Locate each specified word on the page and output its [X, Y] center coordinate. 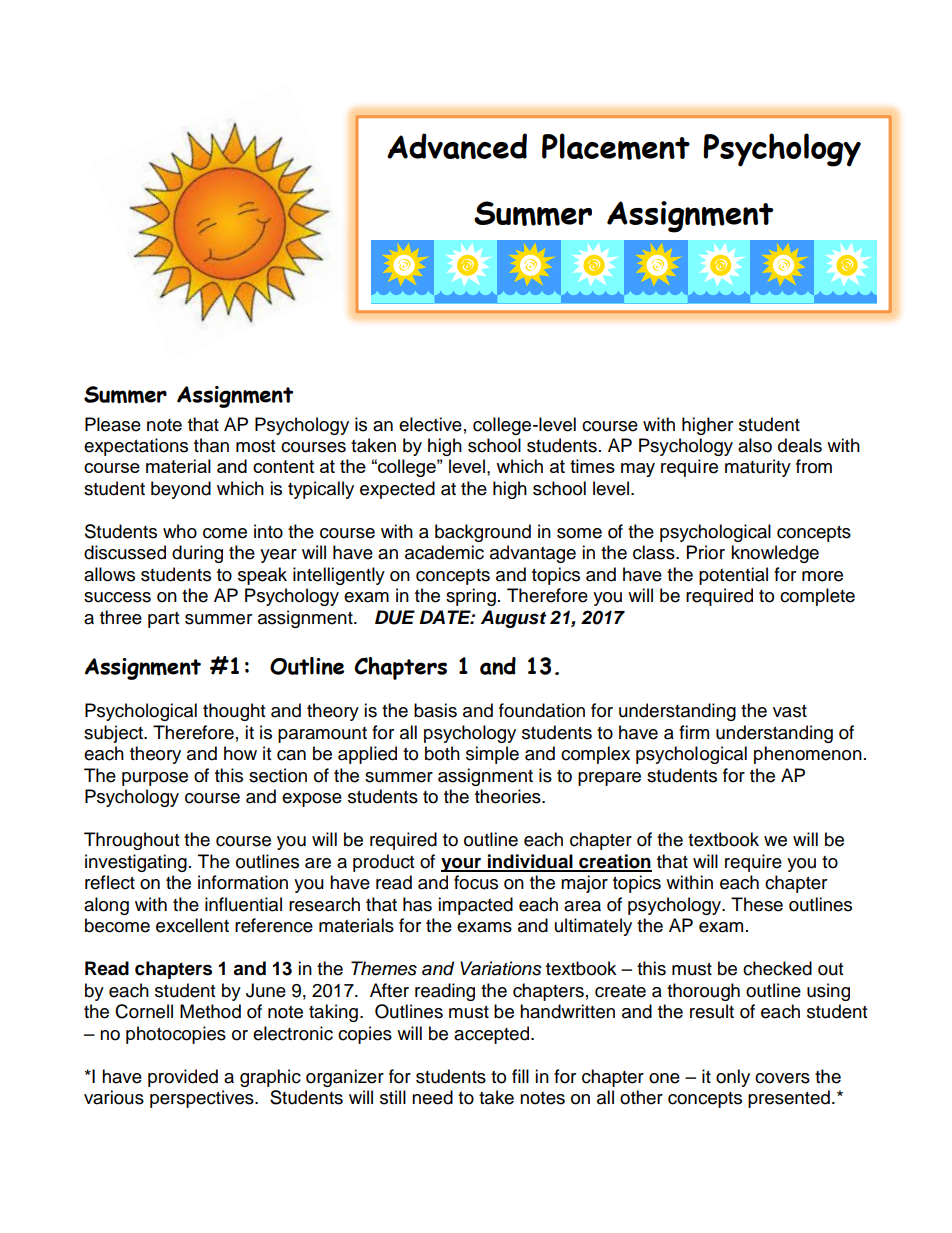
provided [183, 1078]
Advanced [457, 146]
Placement [616, 146]
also [755, 445]
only [733, 1078]
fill [520, 1076]
